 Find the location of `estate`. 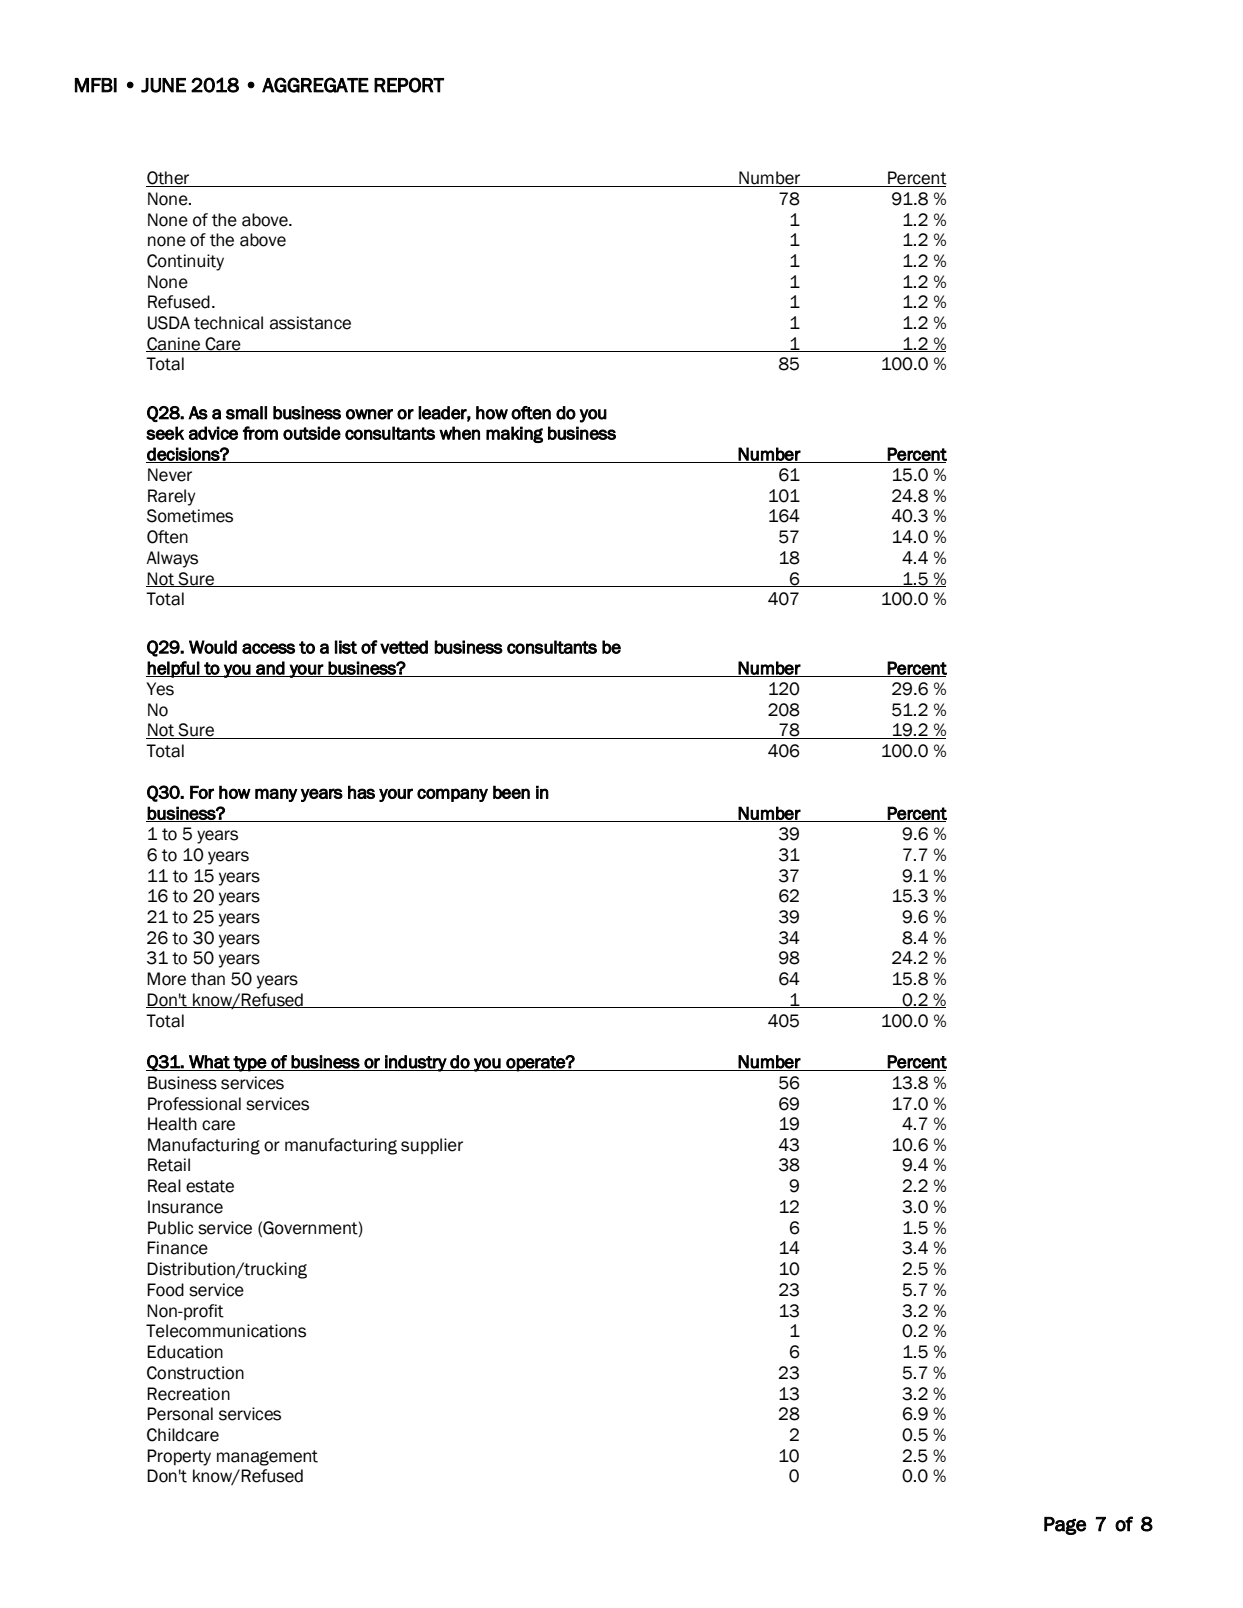

estate is located at coordinates (210, 1186).
